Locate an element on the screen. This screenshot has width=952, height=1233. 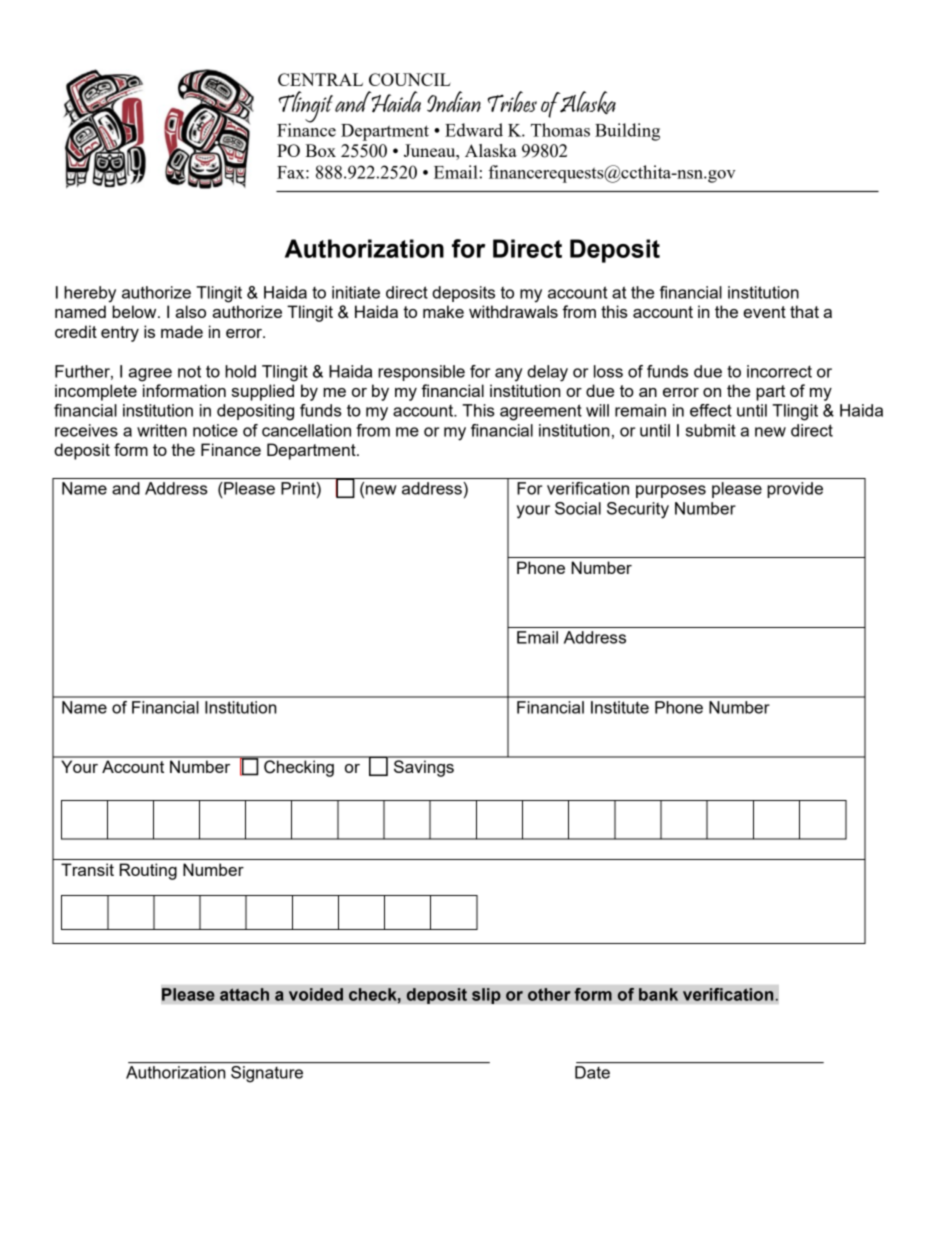
Indian is located at coordinates (454, 101).
